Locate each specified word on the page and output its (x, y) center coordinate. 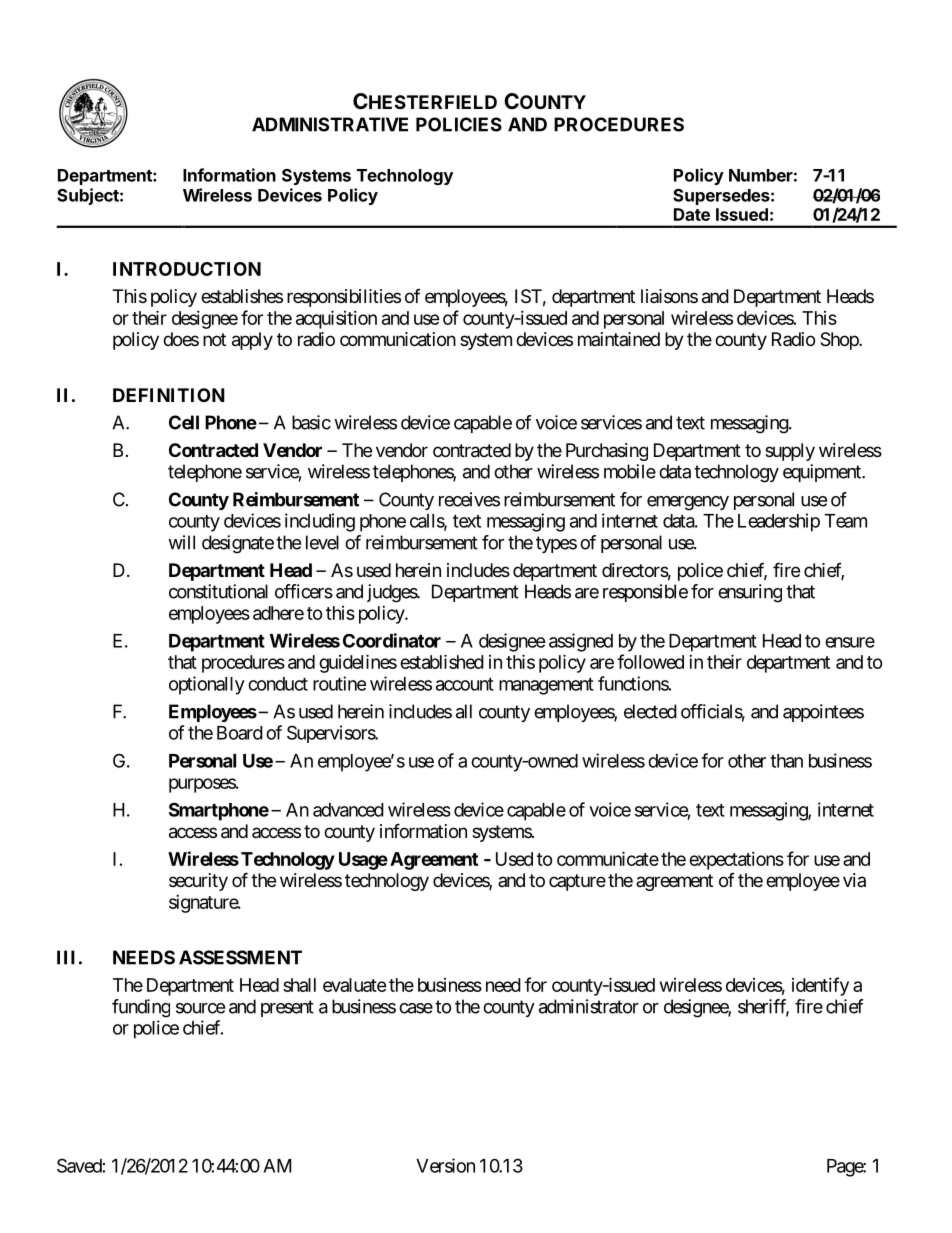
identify (820, 986)
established (442, 661)
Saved (79, 1165)
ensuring (750, 593)
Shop (840, 341)
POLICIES (459, 124)
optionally (207, 685)
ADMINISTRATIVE (330, 124)
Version (445, 1165)
